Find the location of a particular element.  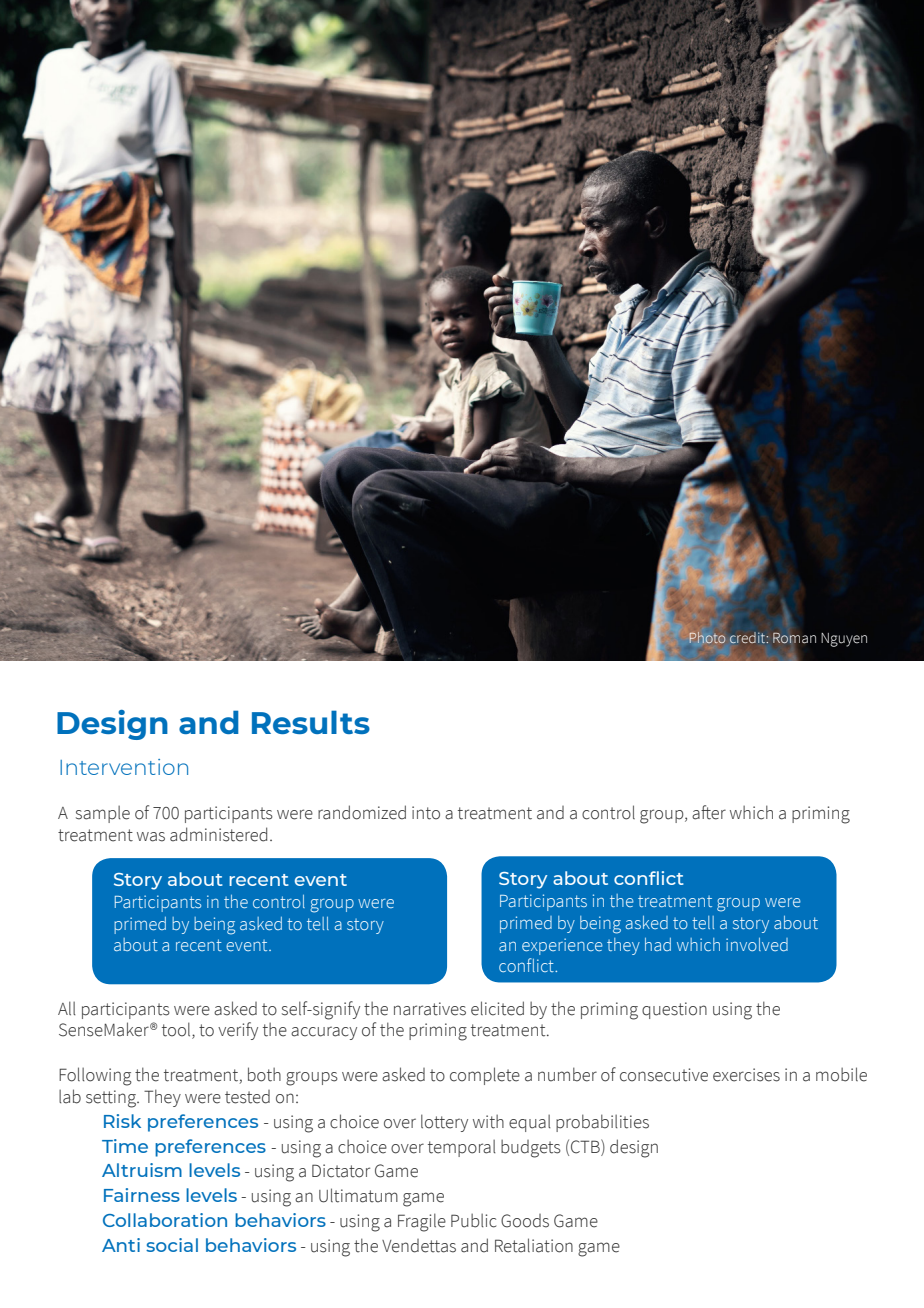

Results is located at coordinates (311, 722).
